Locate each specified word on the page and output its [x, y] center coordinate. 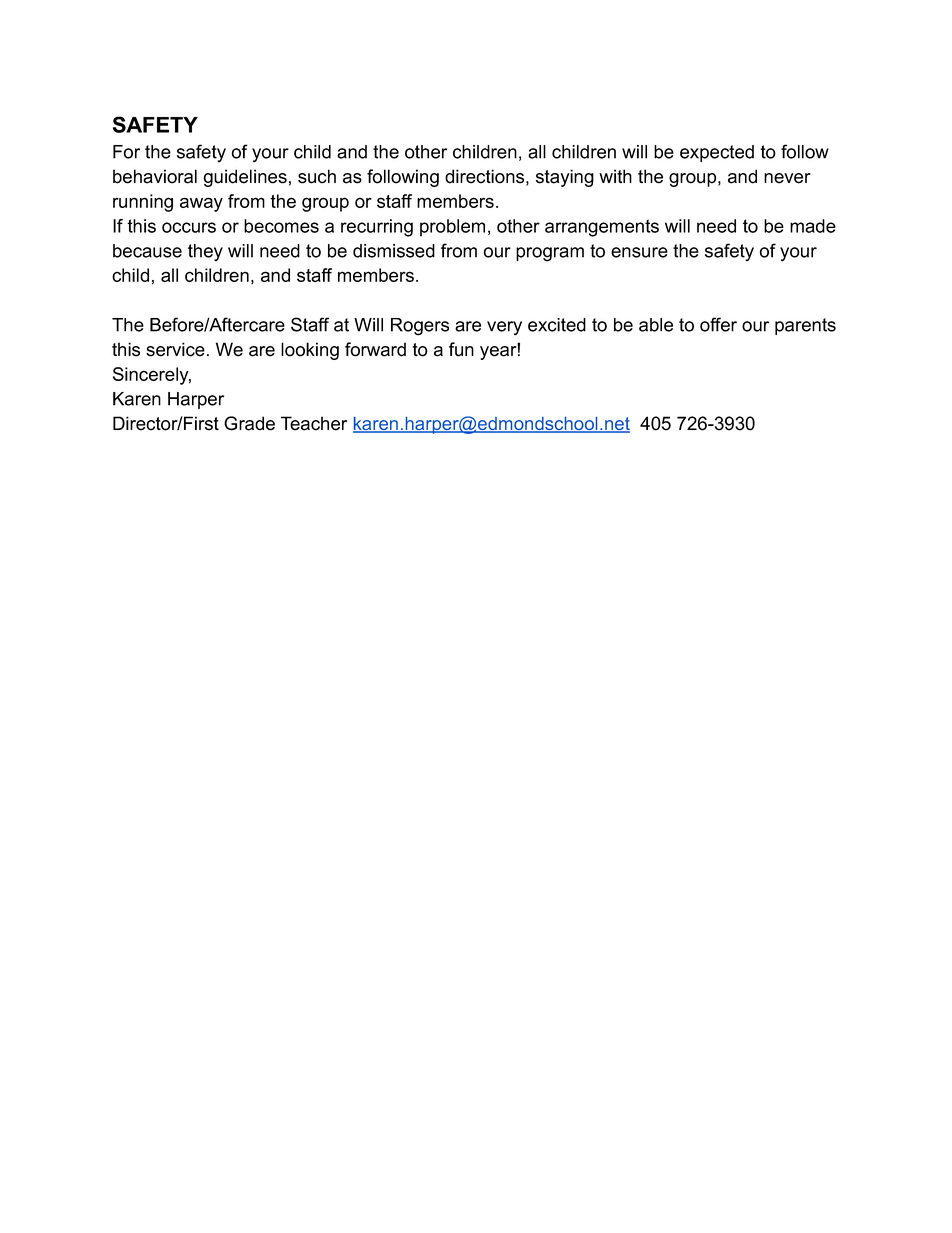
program [550, 254]
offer [718, 324]
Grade [249, 423]
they [205, 253]
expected [717, 153]
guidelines [245, 178]
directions [484, 176]
